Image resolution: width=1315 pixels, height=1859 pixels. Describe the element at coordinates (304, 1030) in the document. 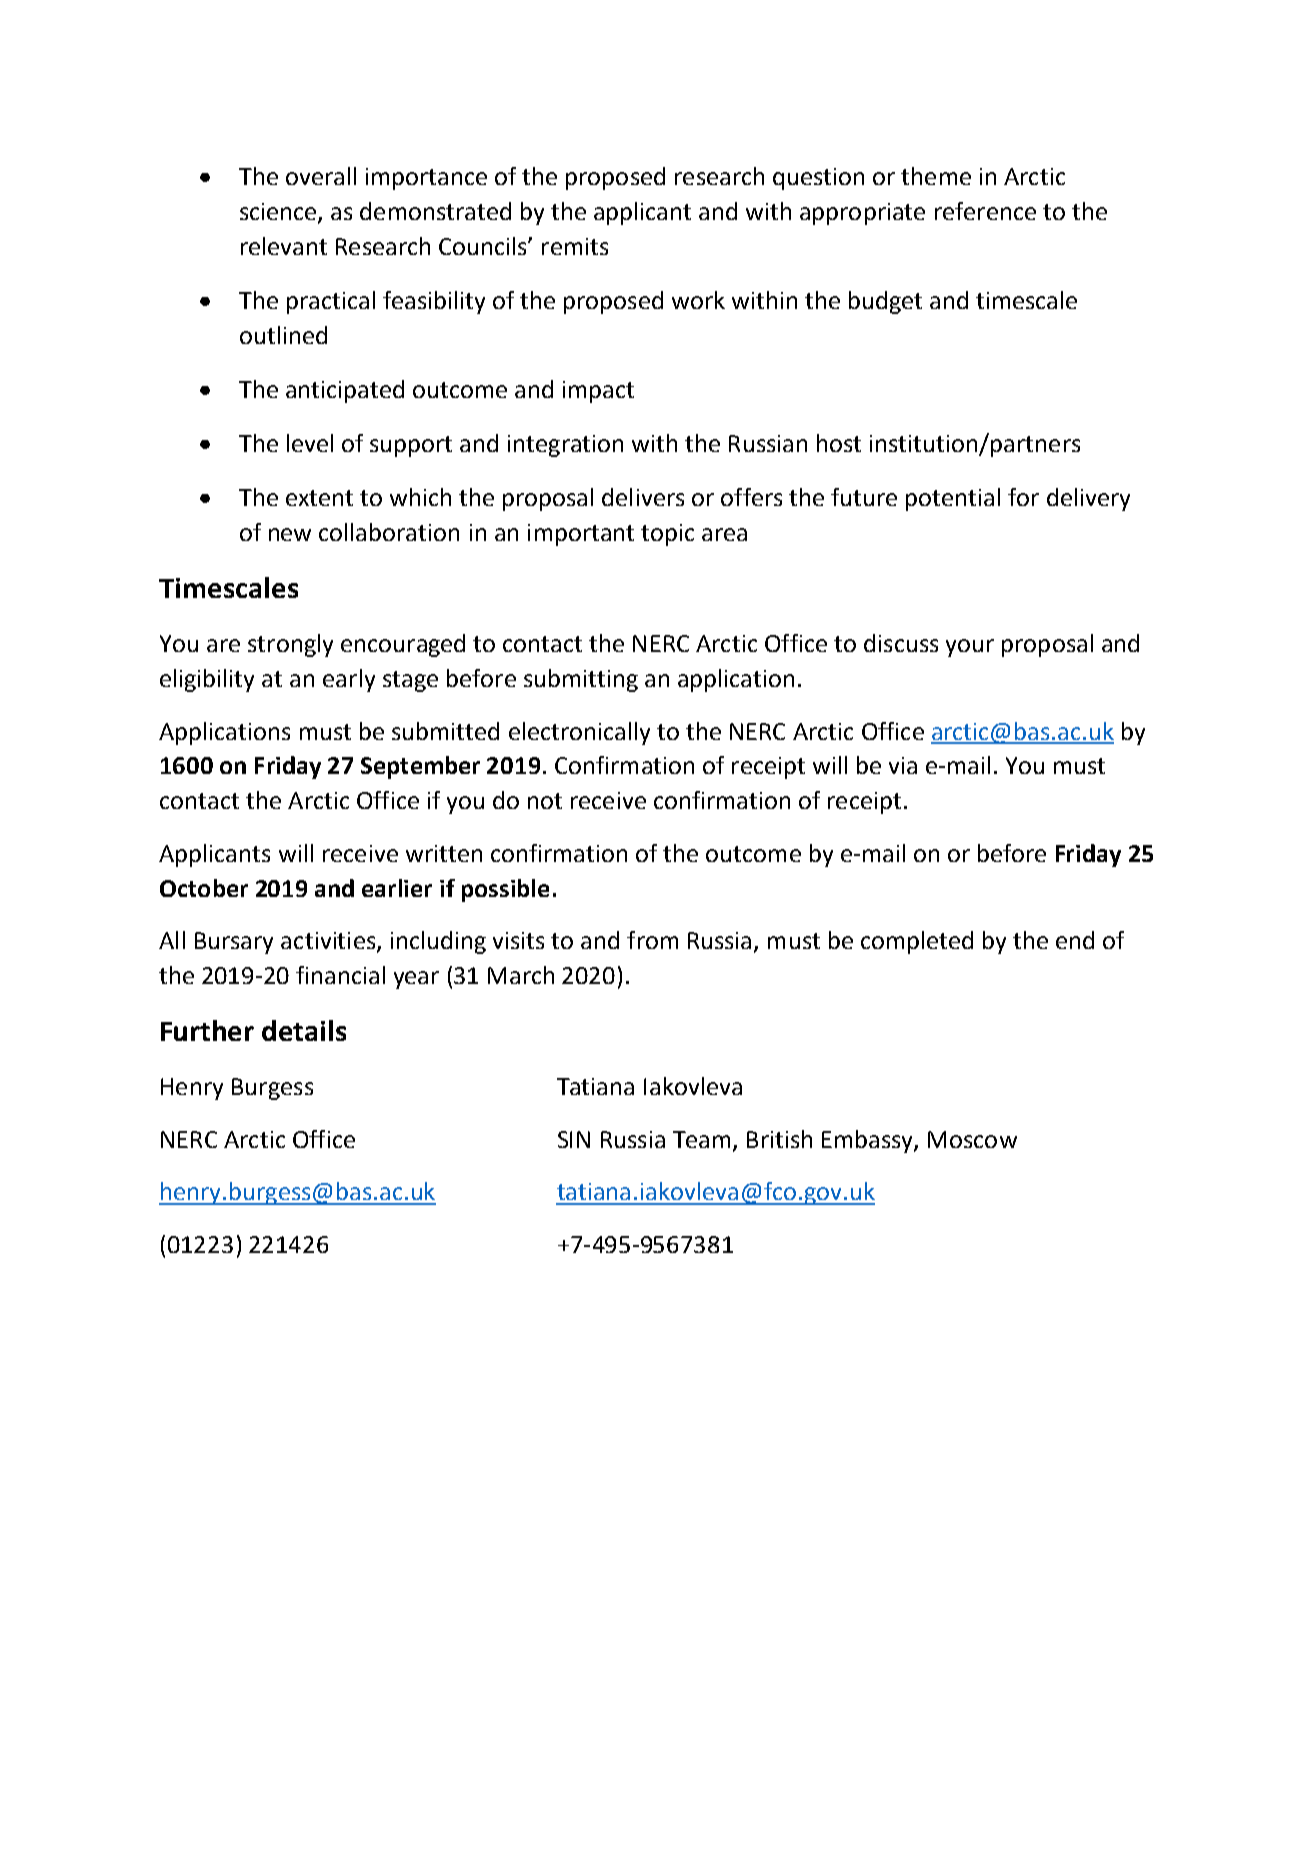

I see `details` at that location.
